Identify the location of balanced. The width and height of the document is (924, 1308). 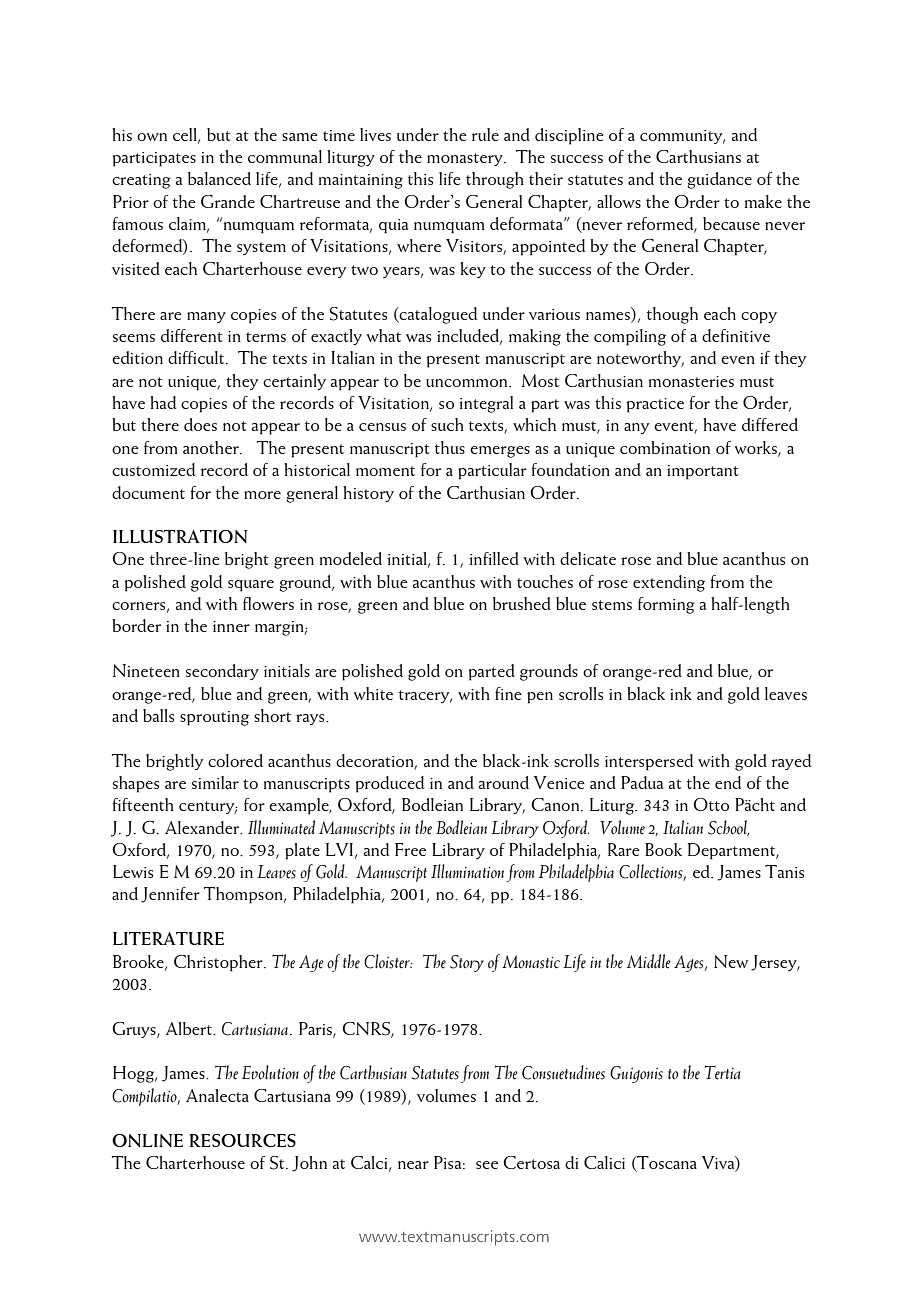
(219, 178).
